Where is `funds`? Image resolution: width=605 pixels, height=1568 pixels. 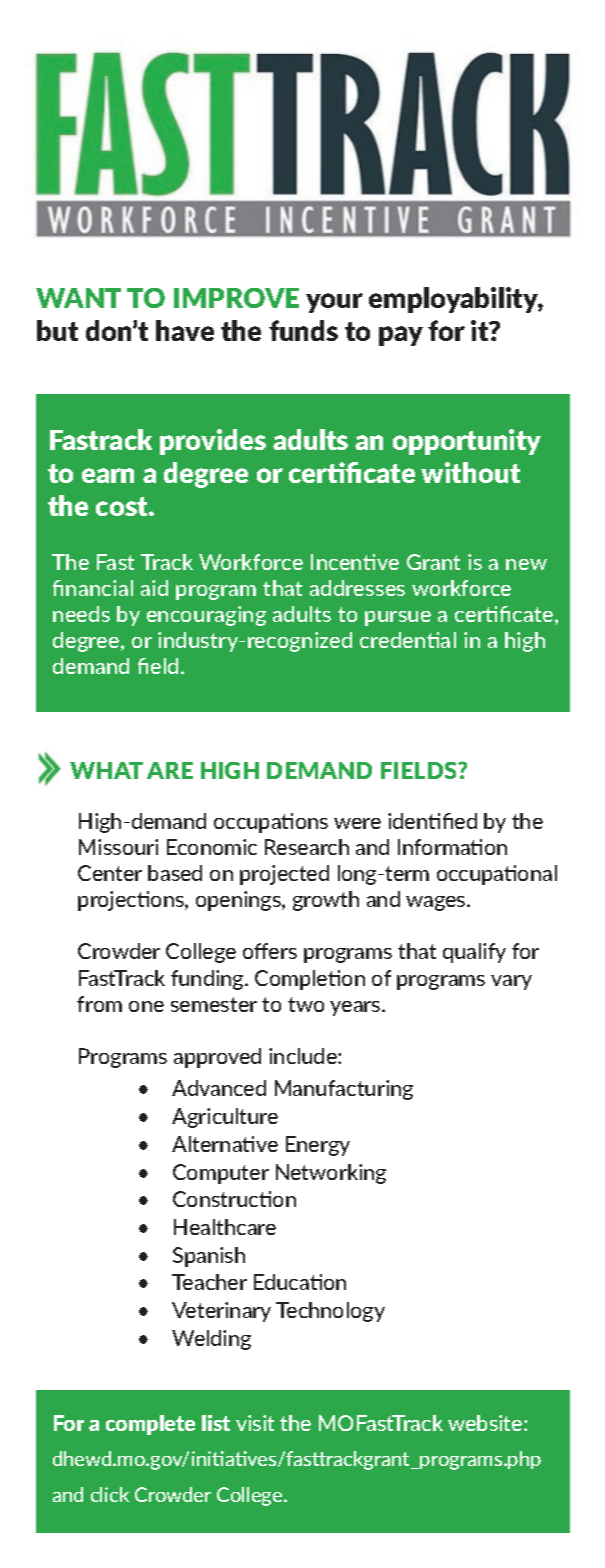 funds is located at coordinates (303, 330).
